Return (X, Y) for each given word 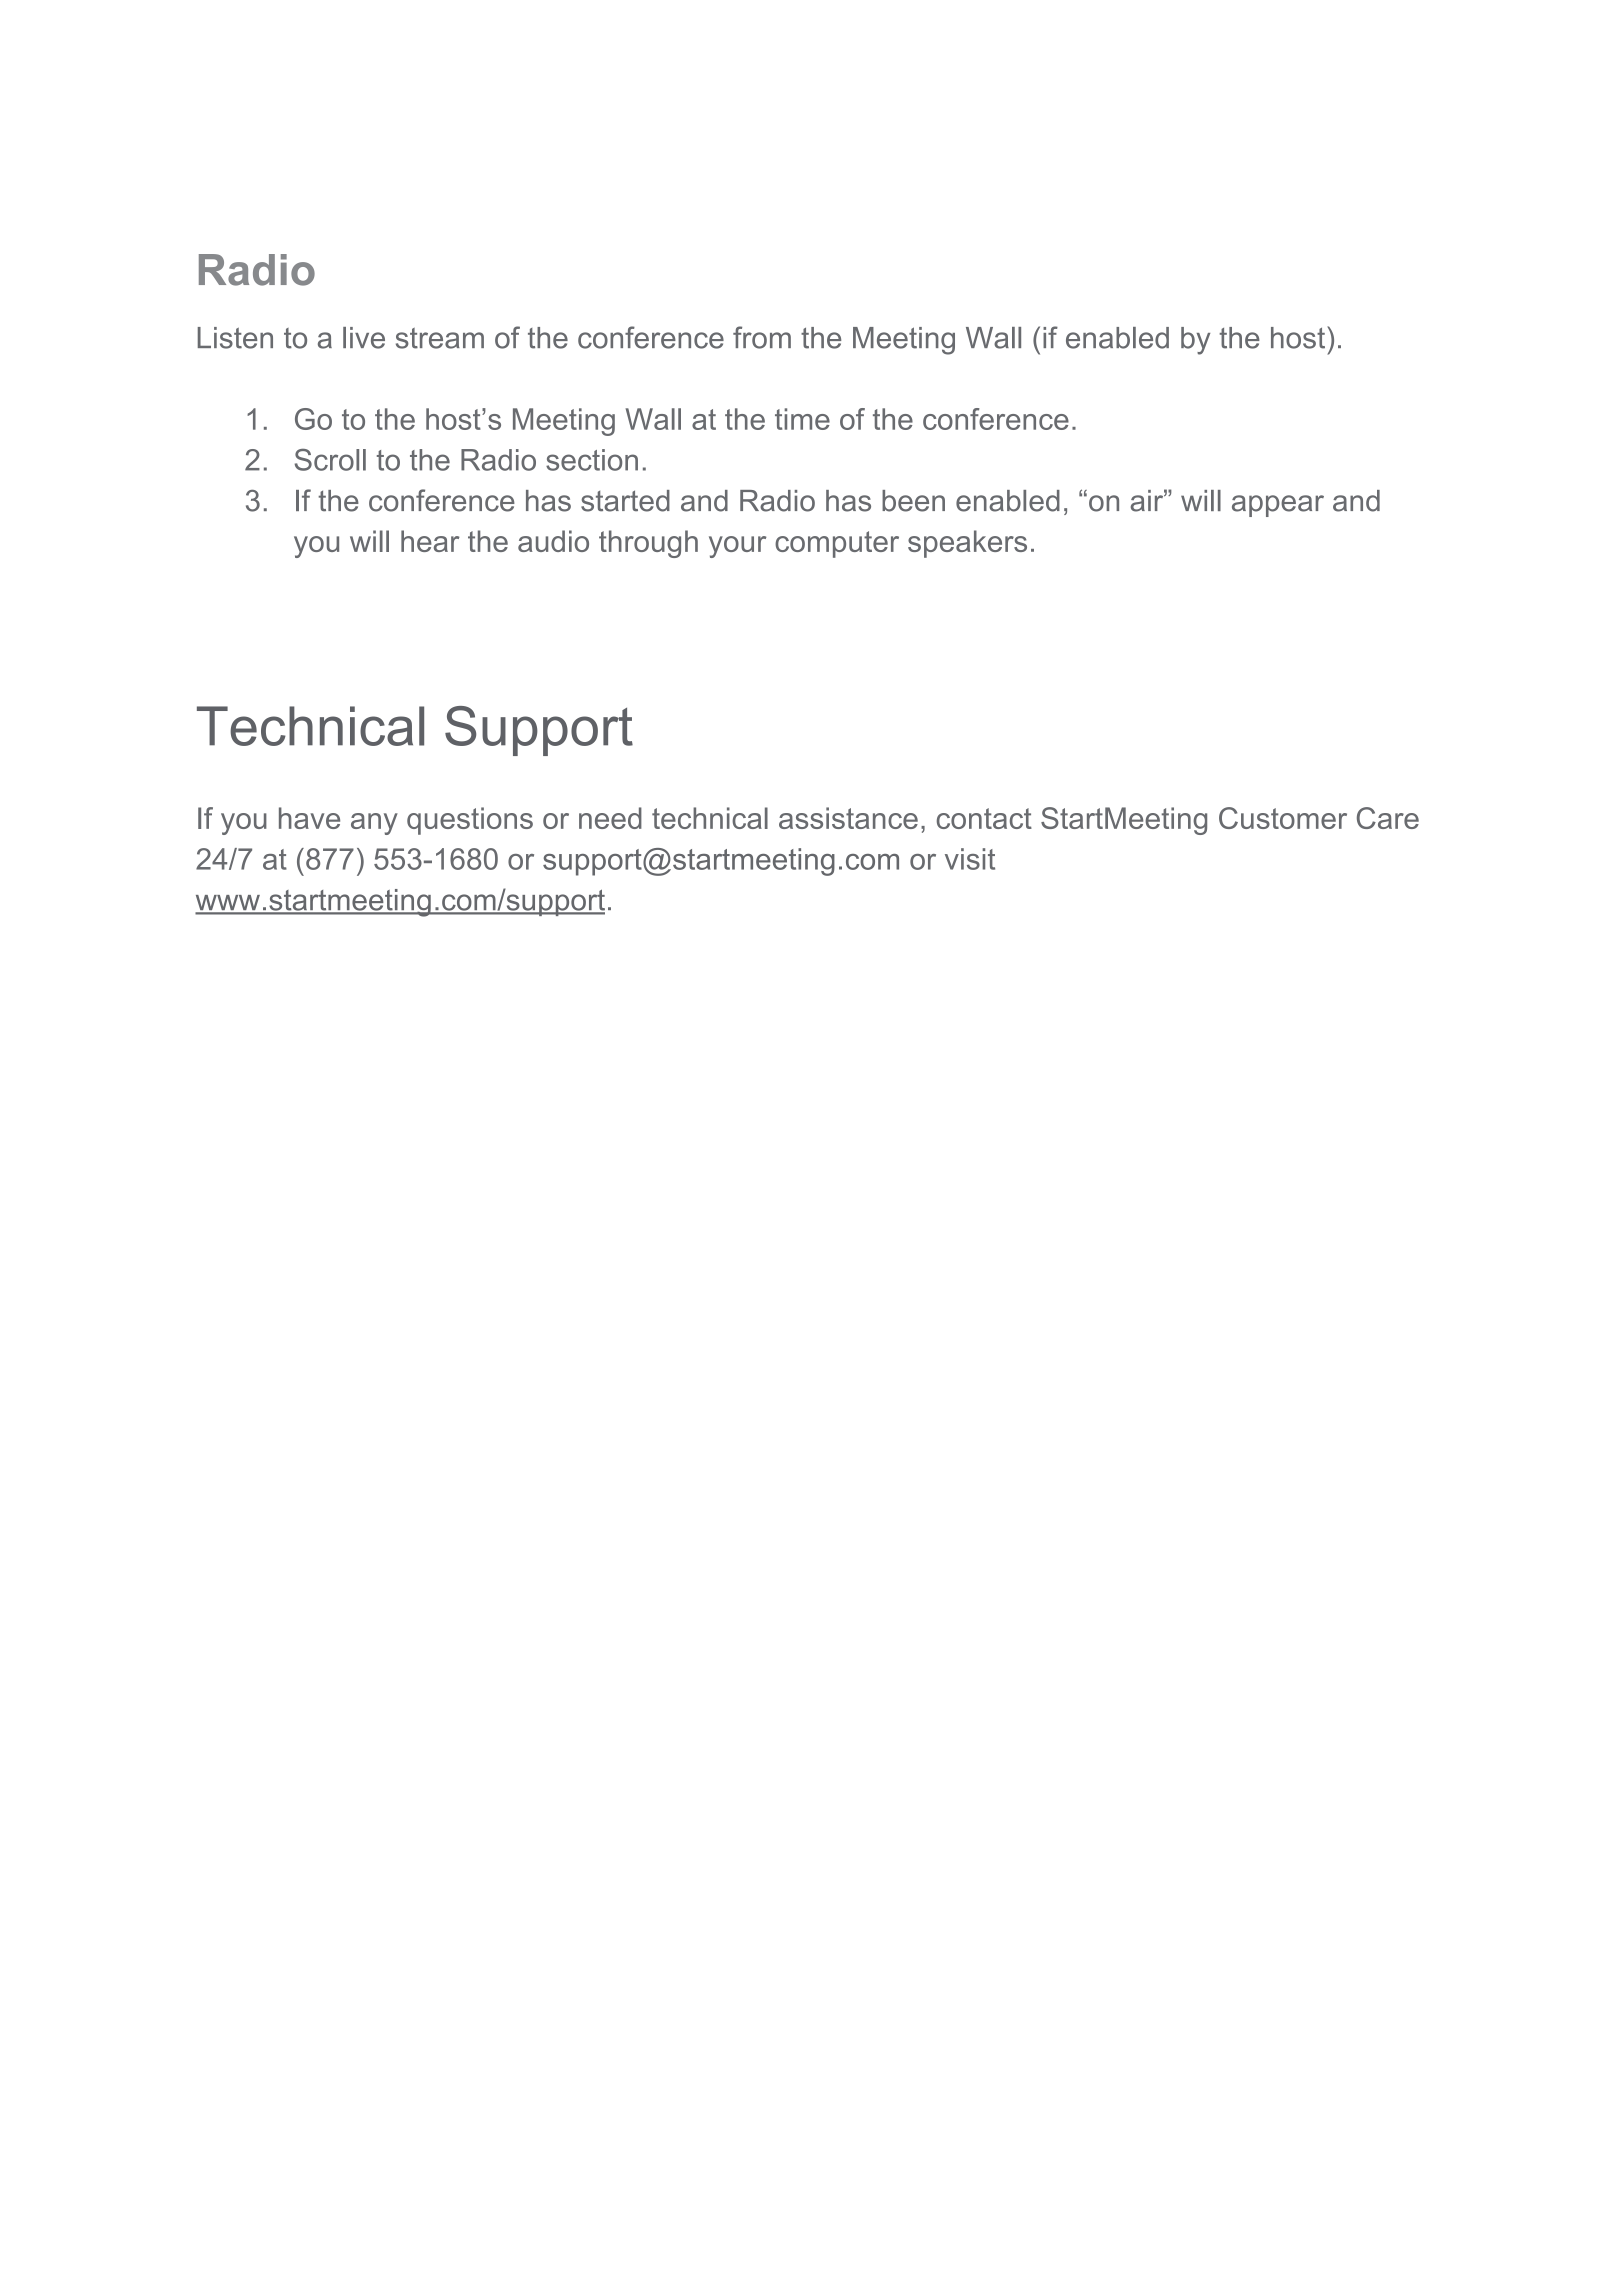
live (364, 338)
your (738, 547)
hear (430, 541)
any (374, 824)
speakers (967, 544)
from (762, 337)
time (802, 419)
